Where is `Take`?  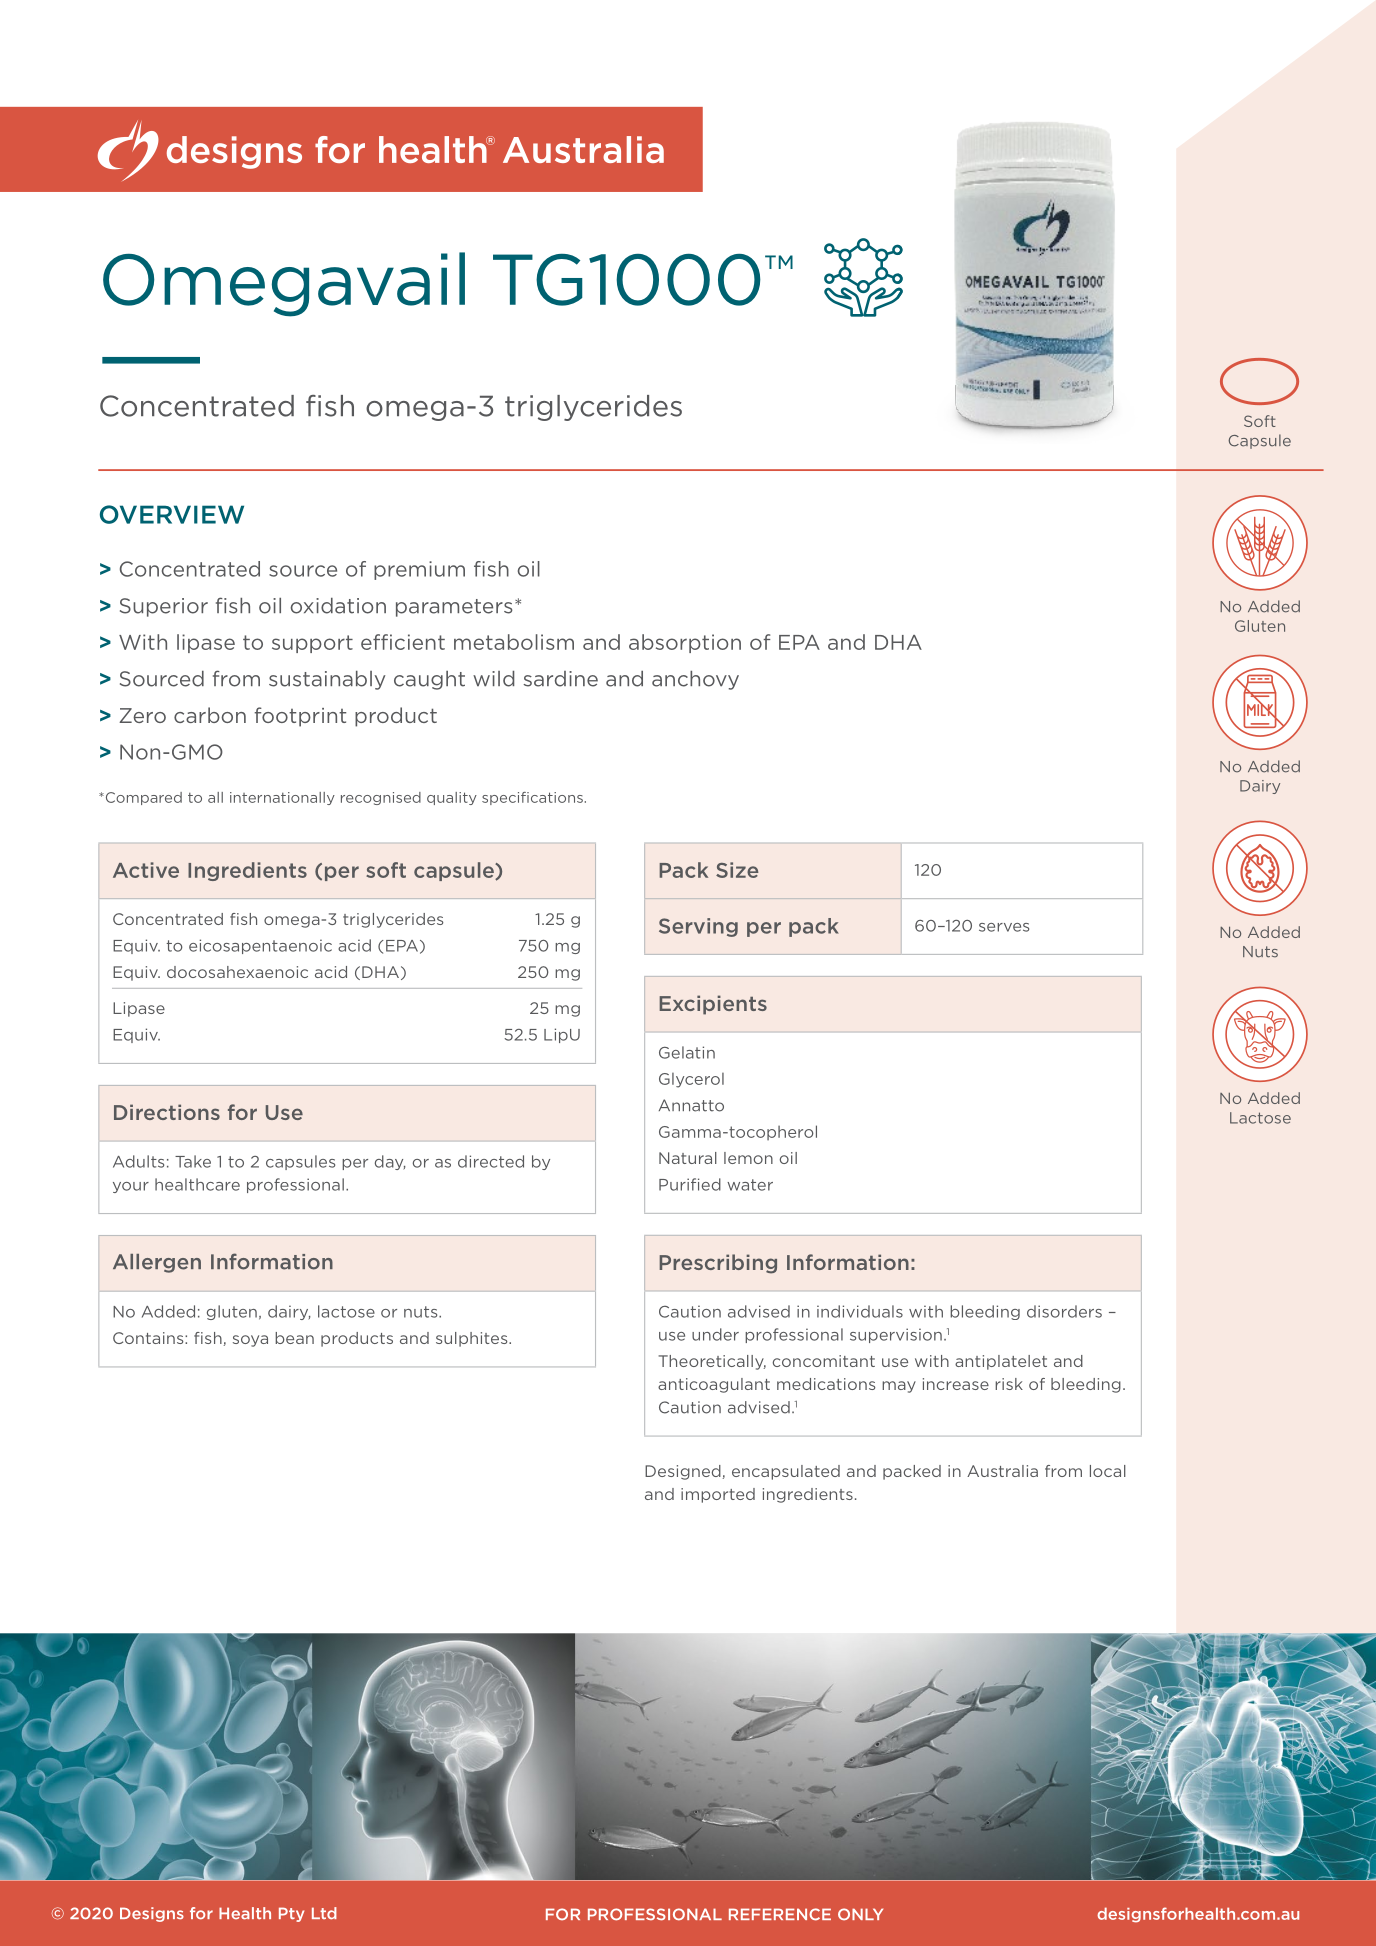 Take is located at coordinates (193, 1161).
